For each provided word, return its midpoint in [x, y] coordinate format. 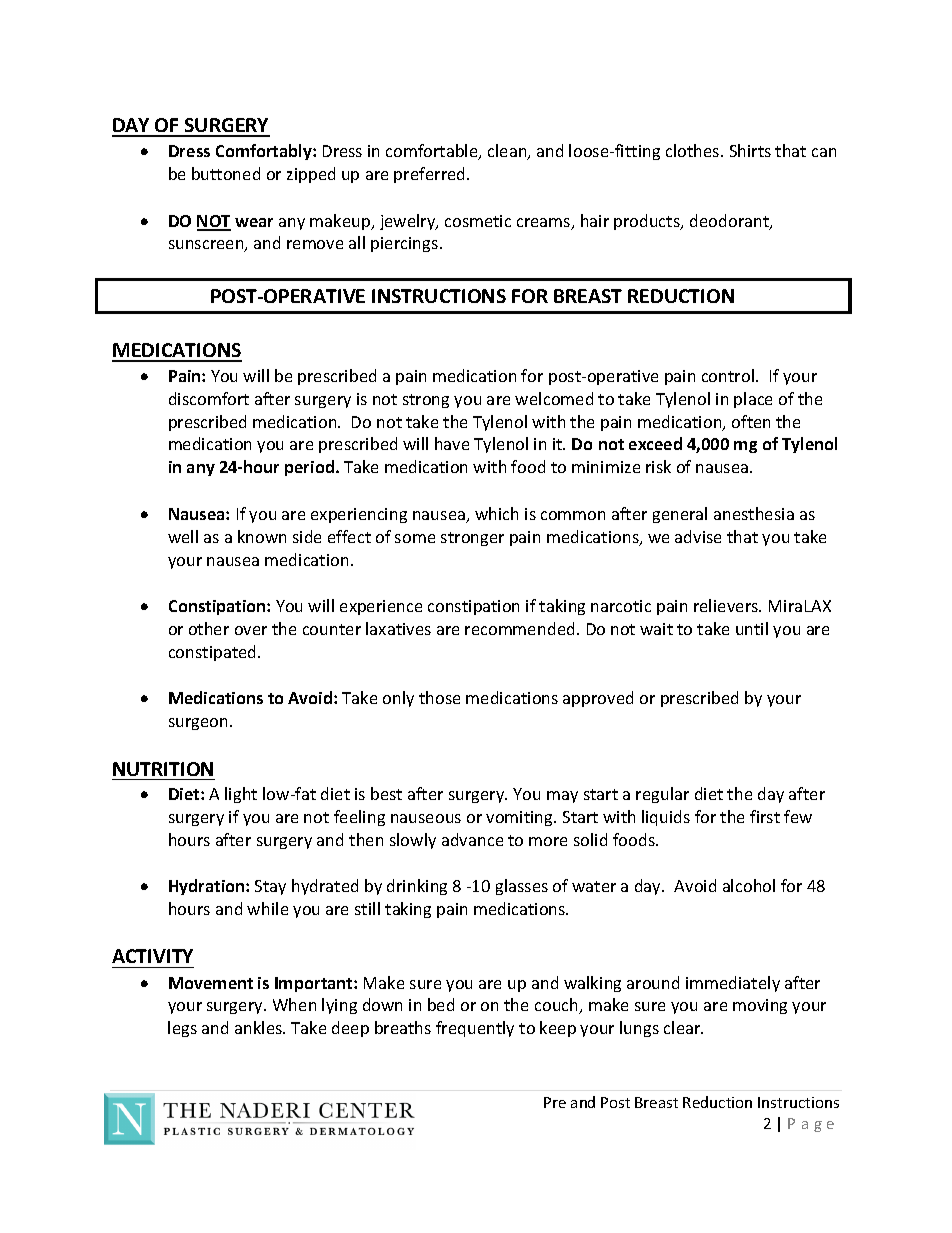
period [311, 468]
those [439, 697]
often [751, 421]
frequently [475, 1029]
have [452, 443]
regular [662, 795]
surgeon [198, 724]
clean [508, 152]
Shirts [750, 150]
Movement [211, 983]
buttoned [226, 173]
